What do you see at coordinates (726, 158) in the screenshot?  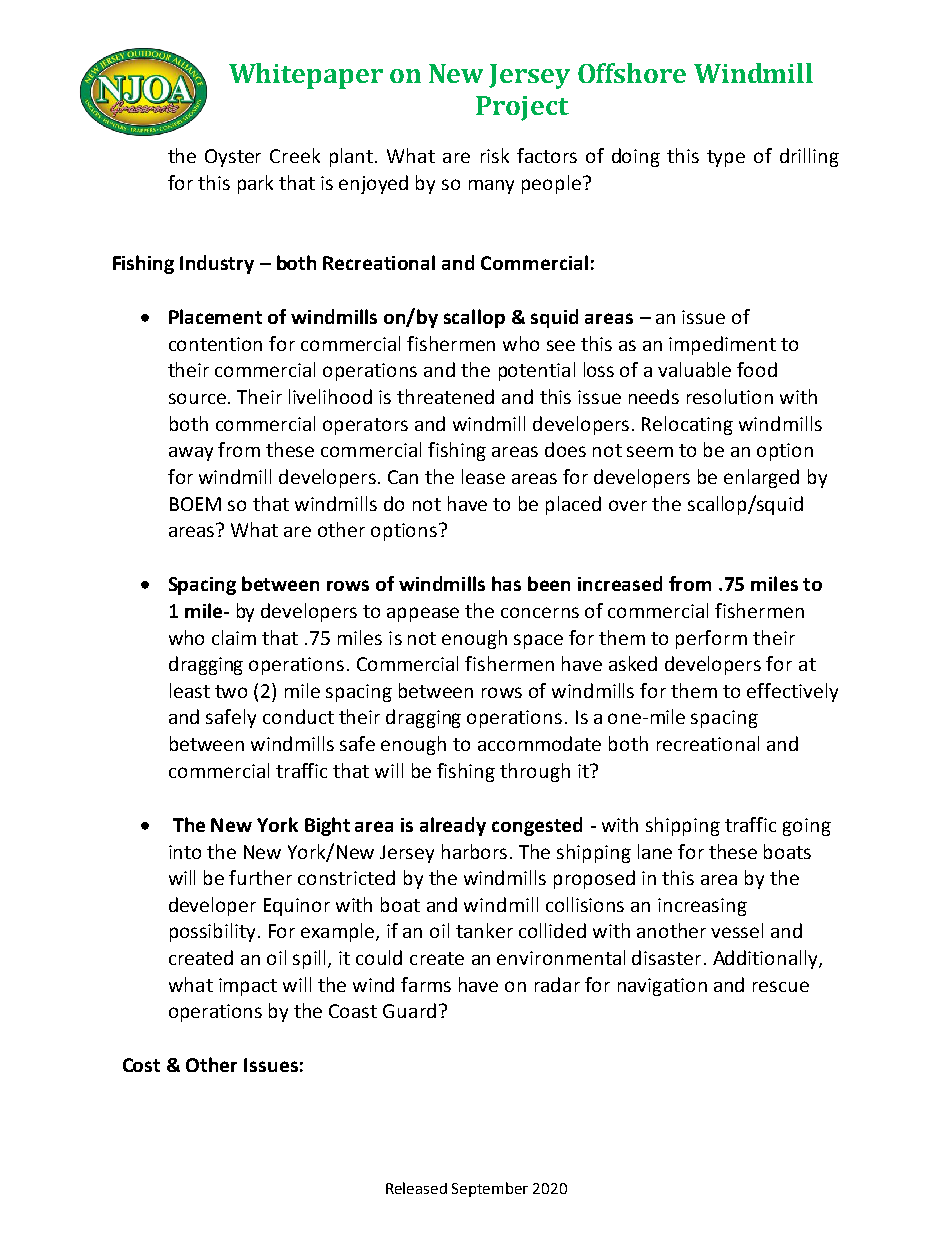 I see `type` at bounding box center [726, 158].
